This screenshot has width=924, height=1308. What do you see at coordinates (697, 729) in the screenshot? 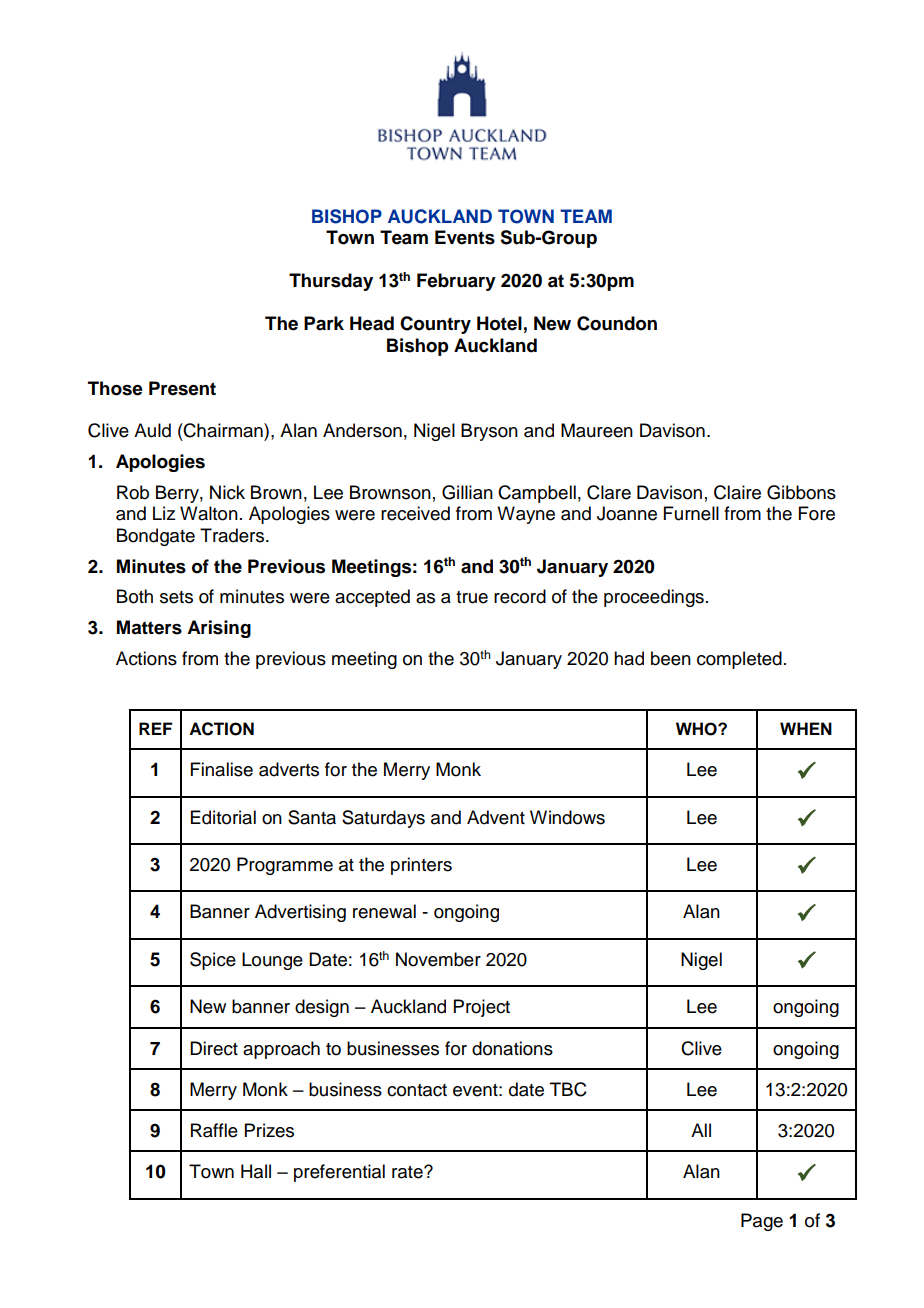
I see `WHO` at bounding box center [697, 729].
